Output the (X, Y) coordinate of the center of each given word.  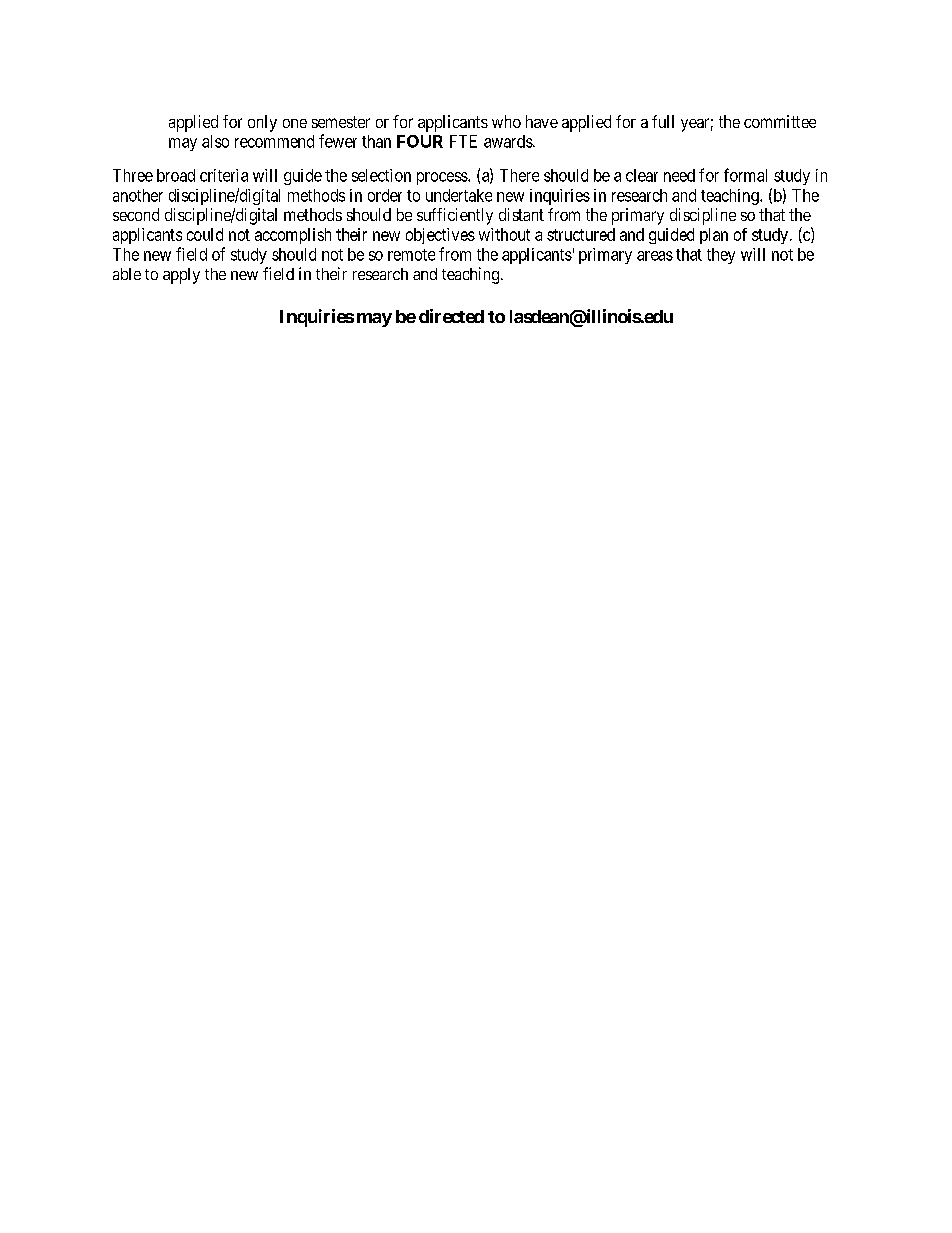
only (262, 123)
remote (411, 255)
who (506, 121)
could (205, 234)
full (663, 121)
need (679, 175)
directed (451, 316)
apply (181, 276)
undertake (459, 195)
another (138, 195)
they (721, 256)
